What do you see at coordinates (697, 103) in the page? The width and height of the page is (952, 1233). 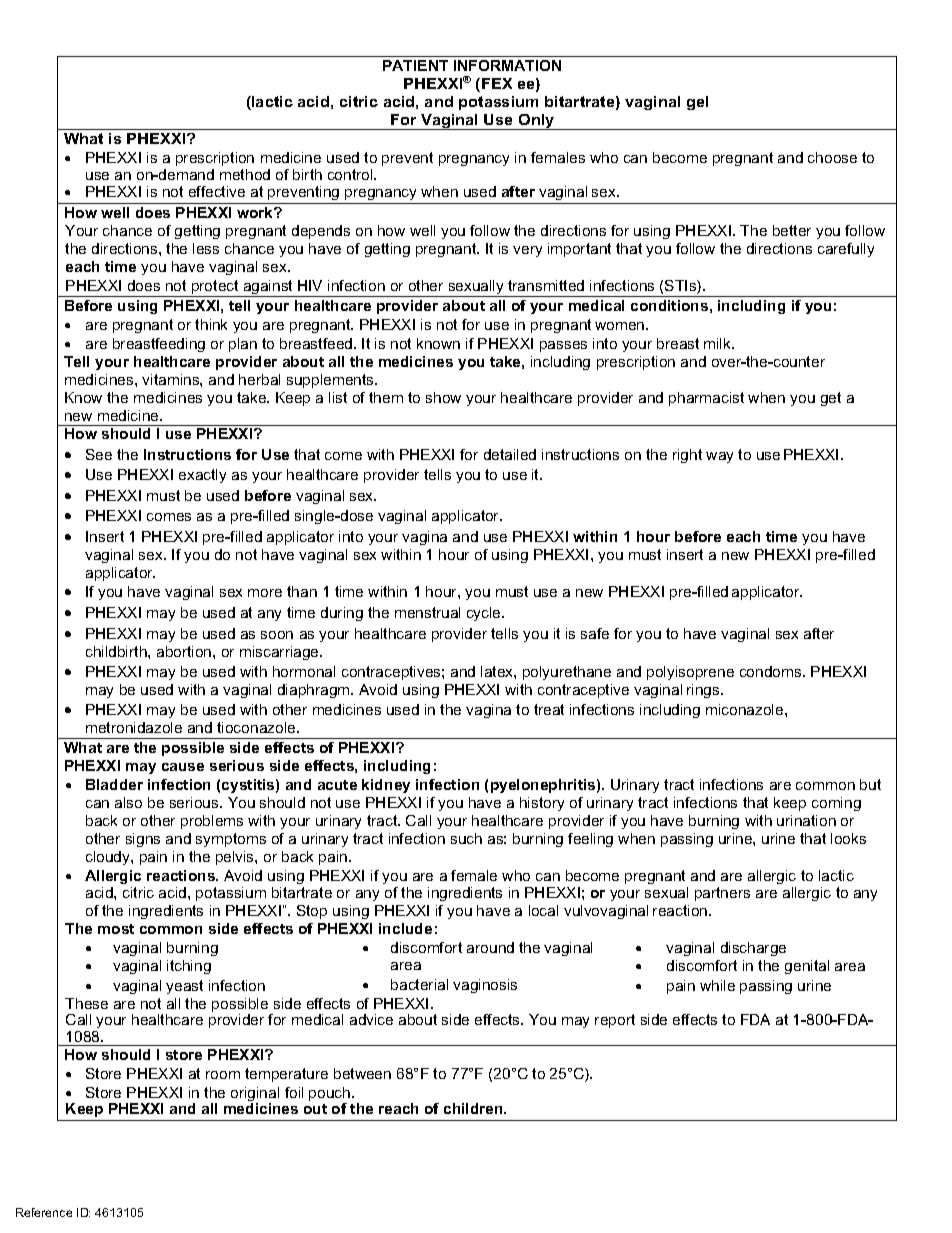 I see `gel` at bounding box center [697, 103].
